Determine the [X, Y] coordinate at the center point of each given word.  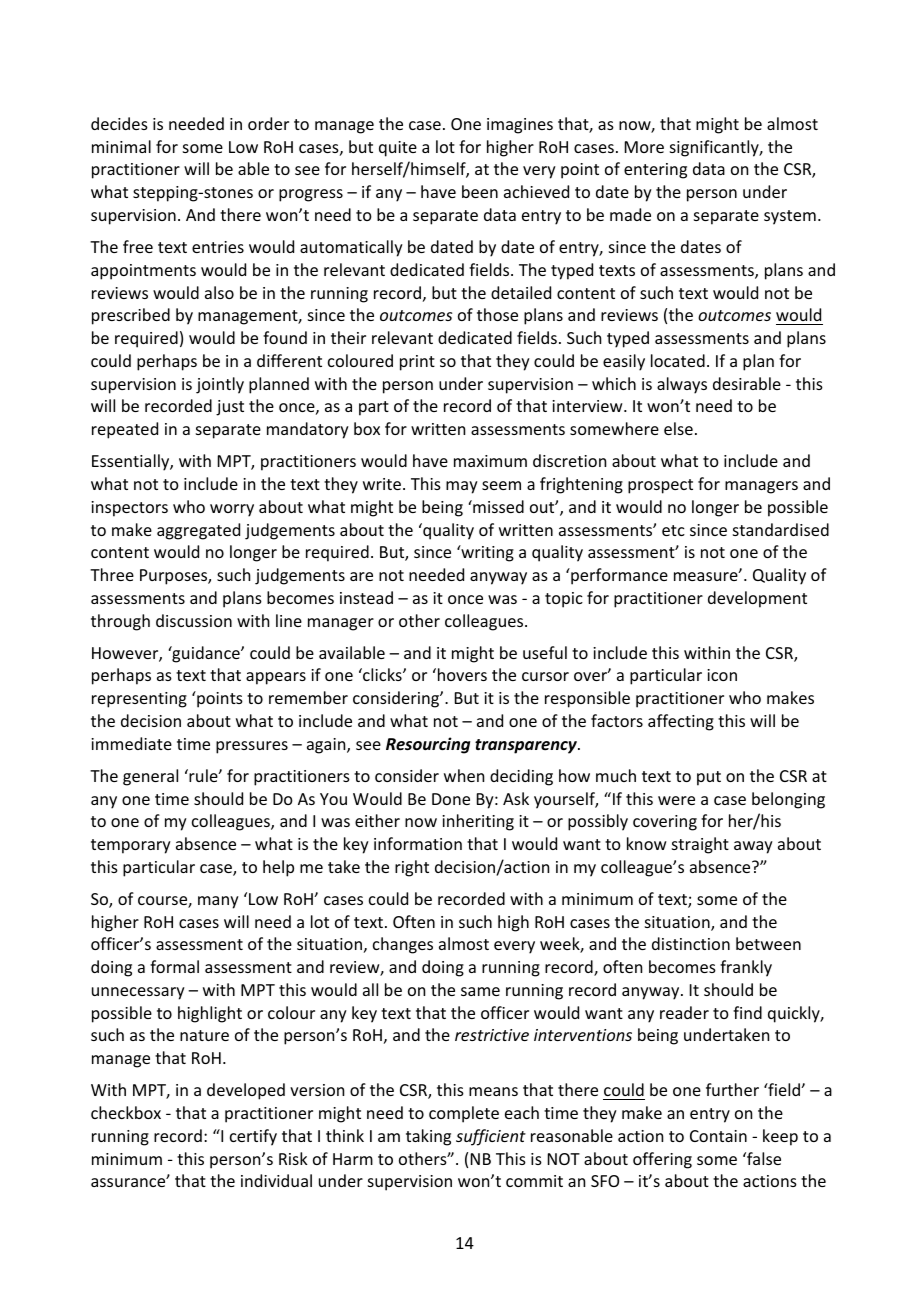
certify [253, 1137]
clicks [382, 674]
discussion [194, 620]
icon [722, 675]
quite [398, 149]
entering [655, 171]
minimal [121, 146]
